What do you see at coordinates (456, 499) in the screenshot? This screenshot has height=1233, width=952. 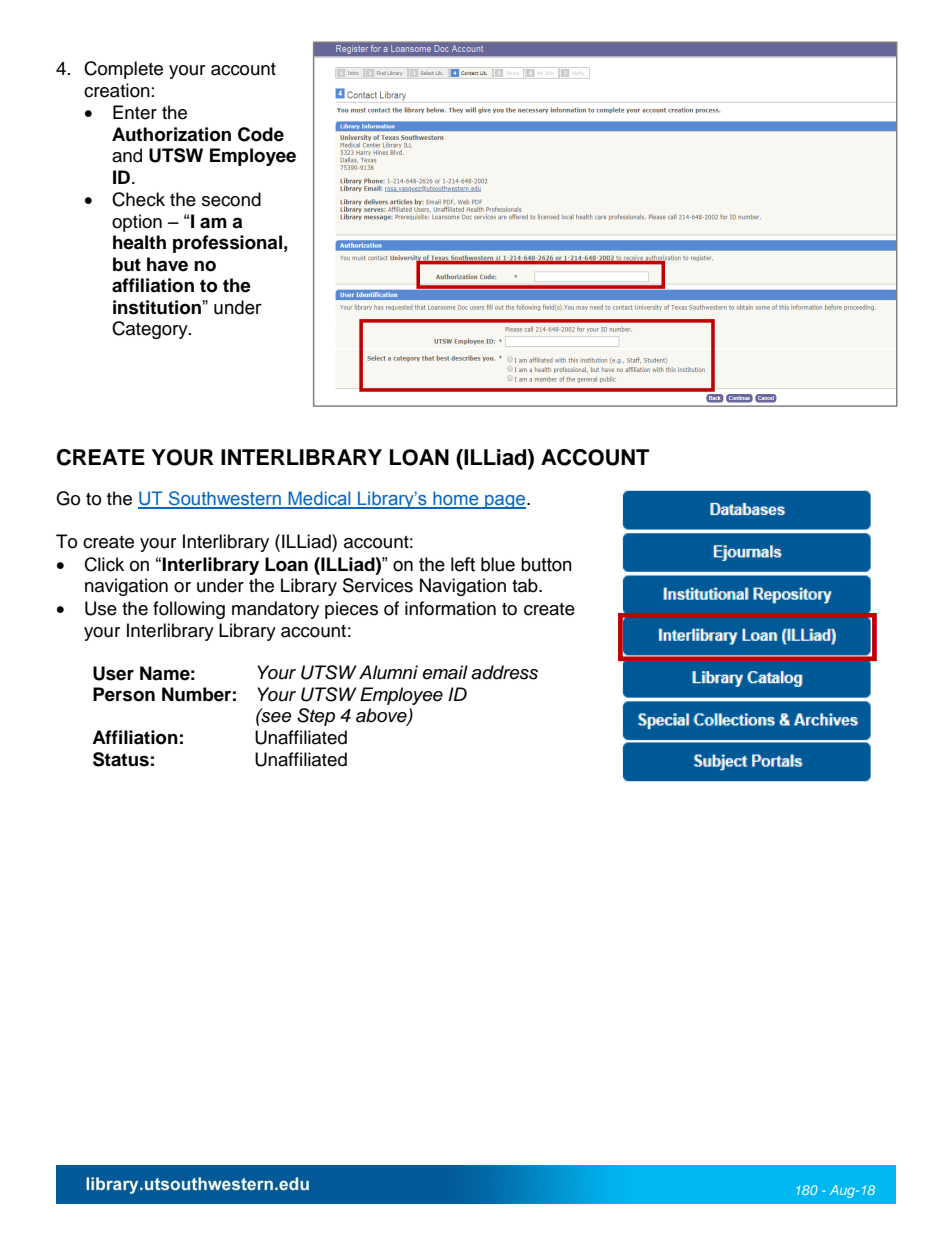 I see `home` at bounding box center [456, 499].
